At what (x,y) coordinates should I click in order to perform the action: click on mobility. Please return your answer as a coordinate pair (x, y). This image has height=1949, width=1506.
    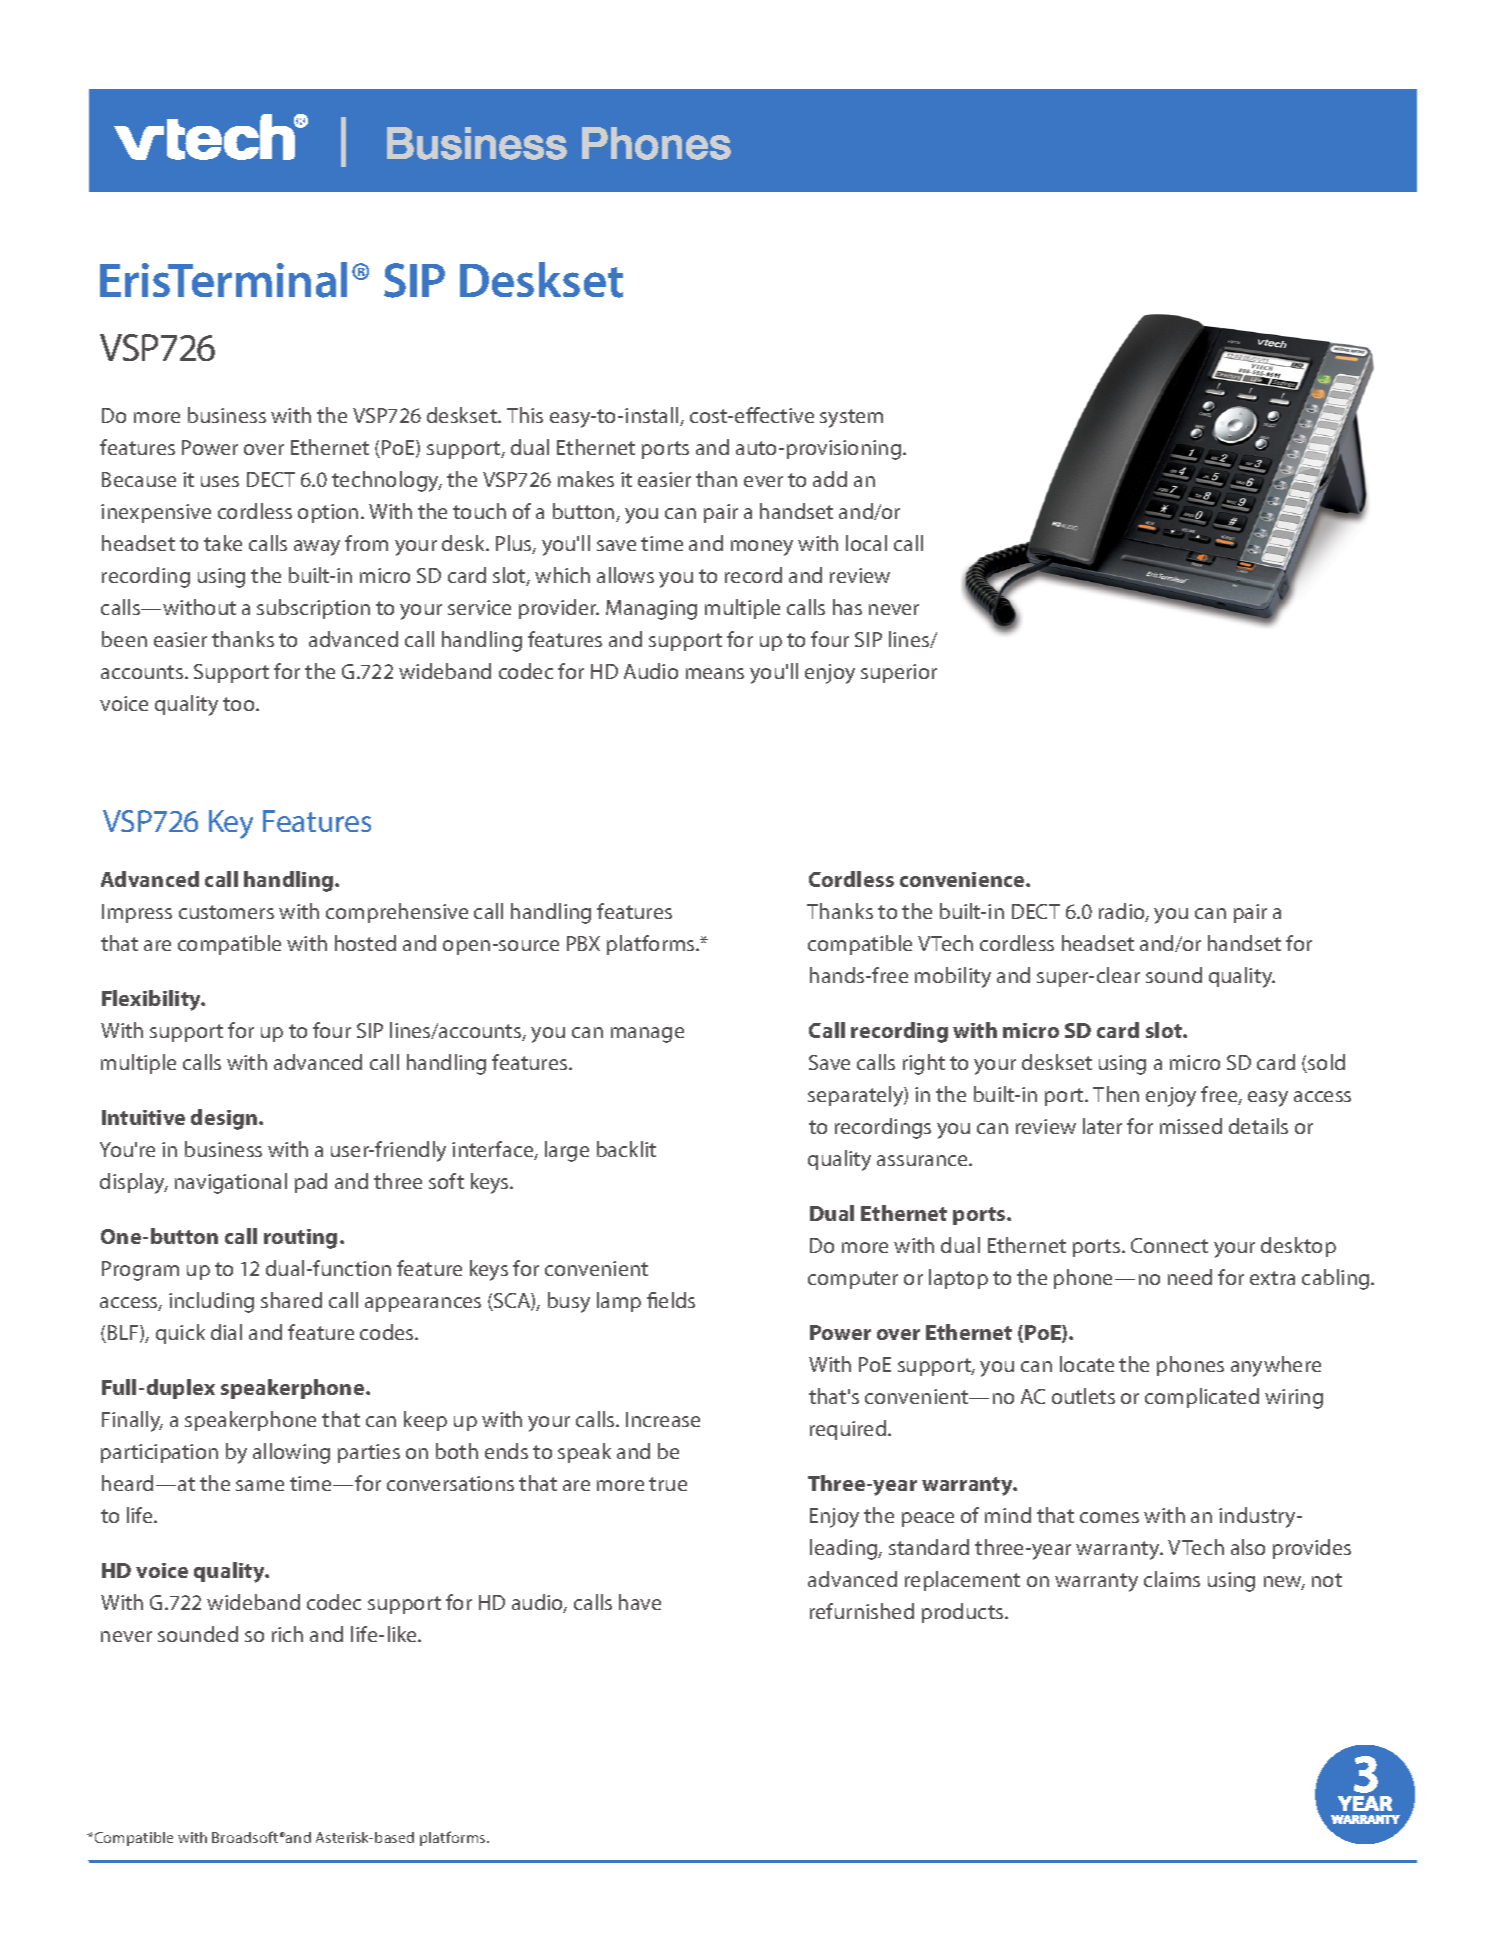
    Looking at the image, I should click on (953, 977).
